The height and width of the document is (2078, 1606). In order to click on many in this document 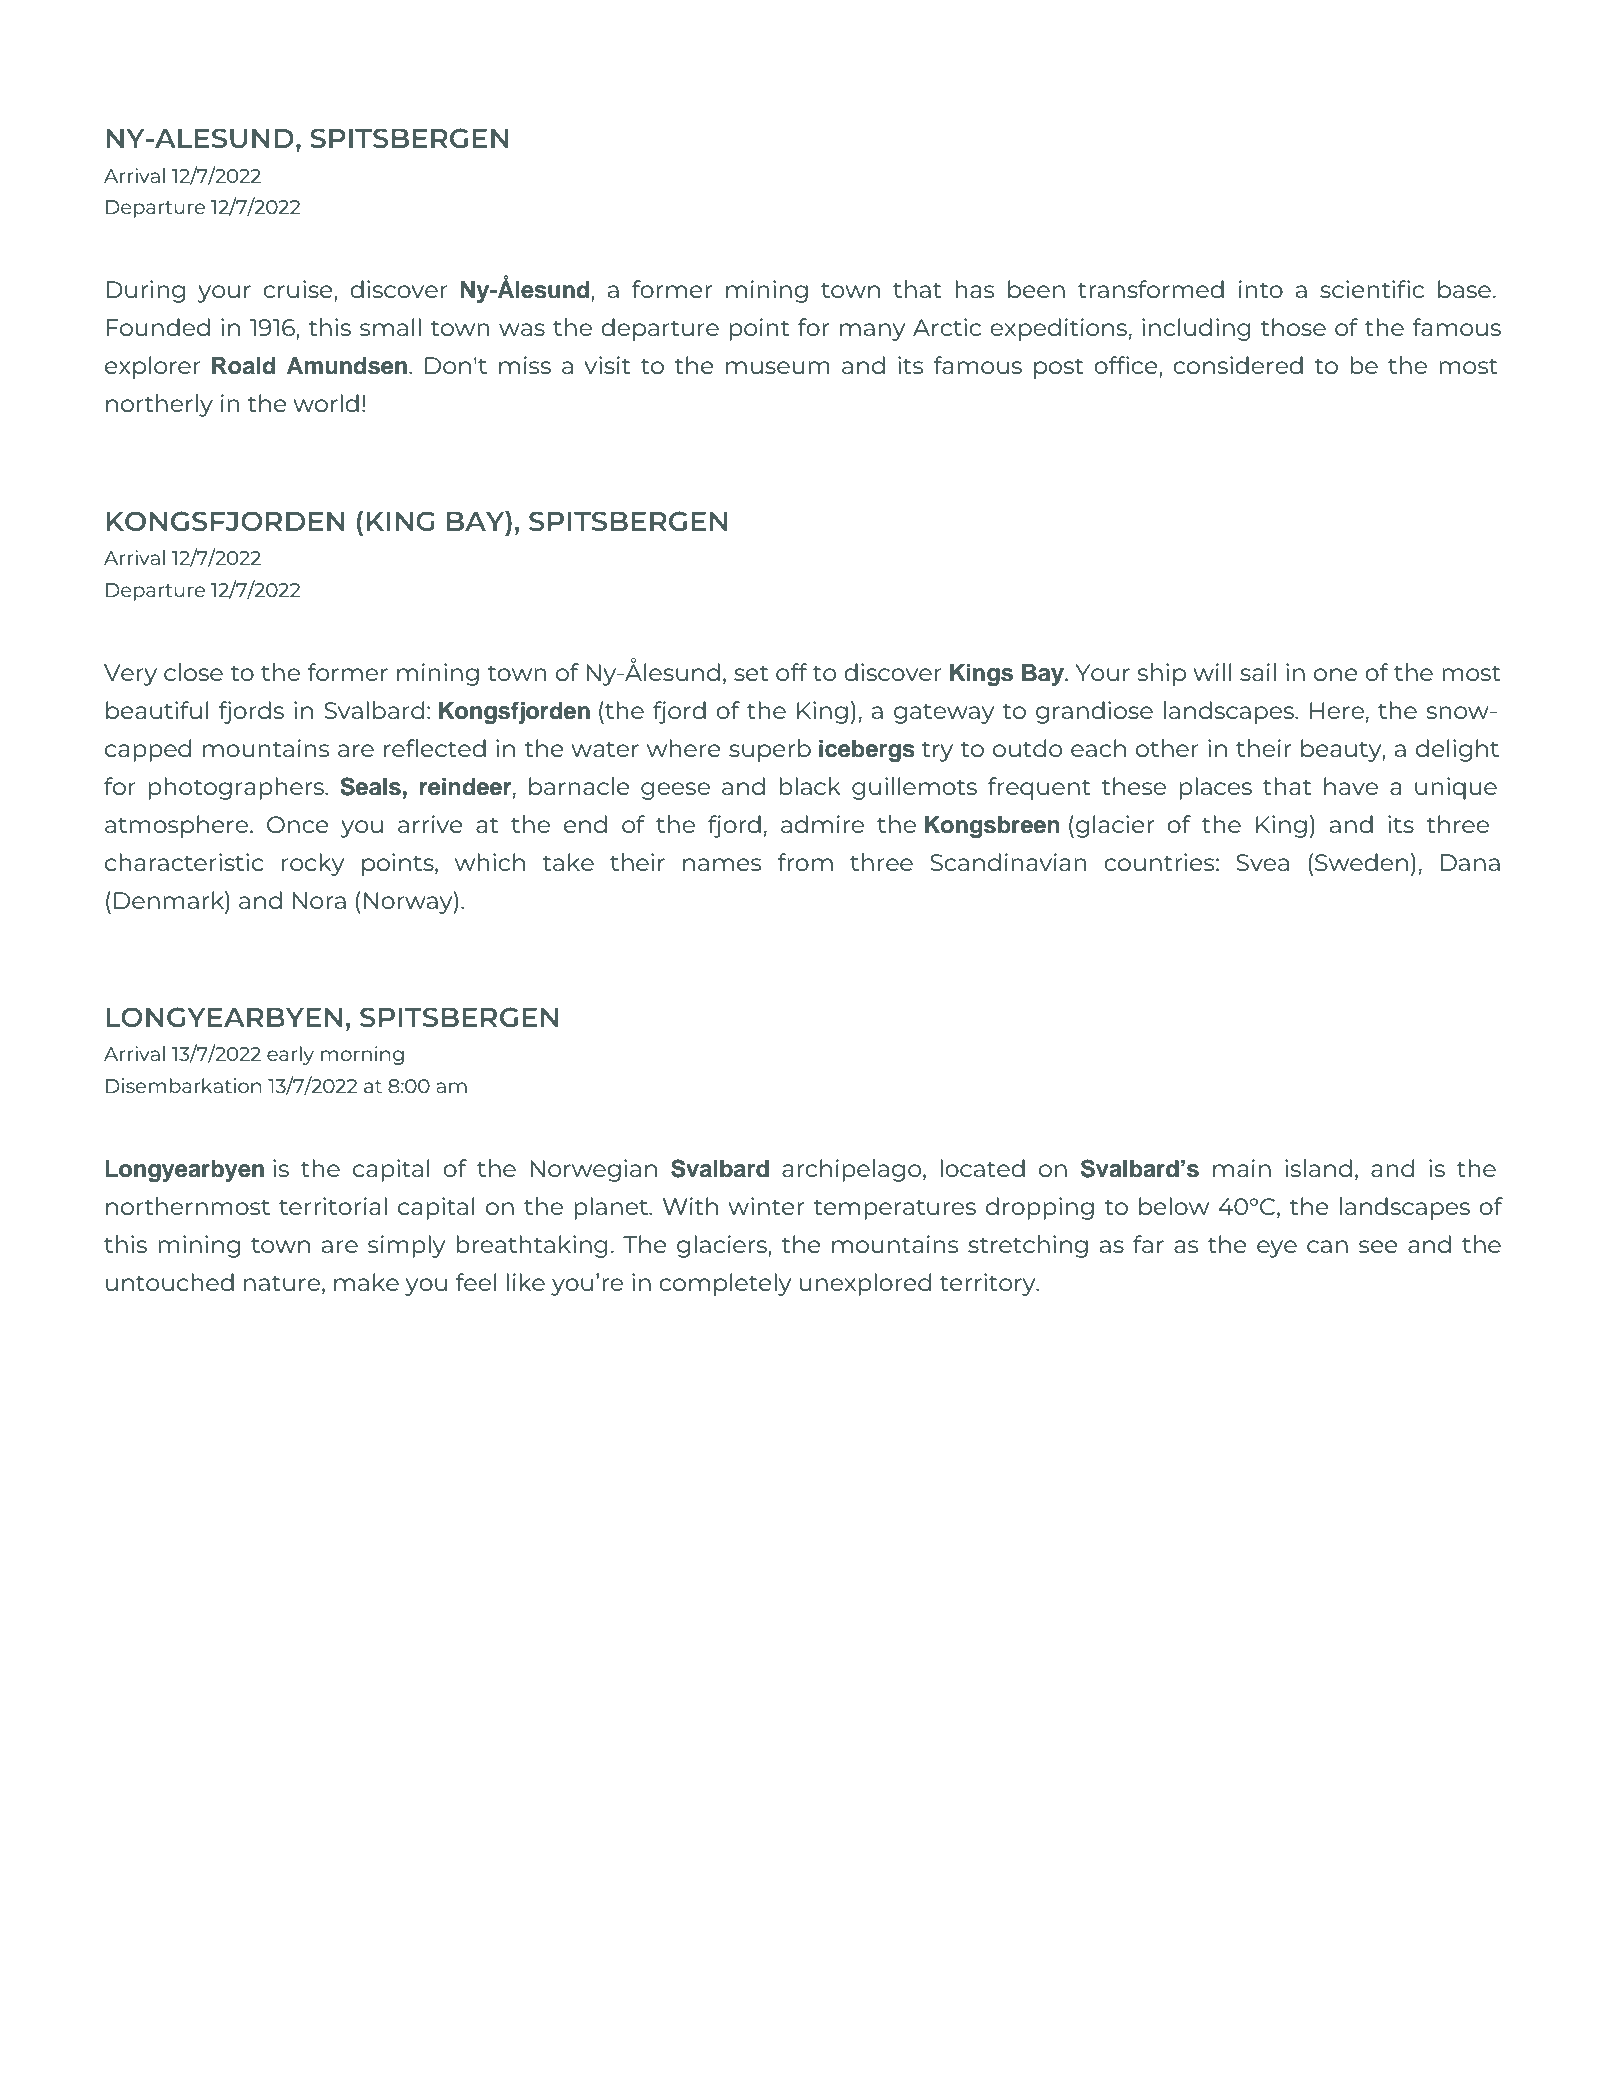, I will do `click(872, 332)`.
